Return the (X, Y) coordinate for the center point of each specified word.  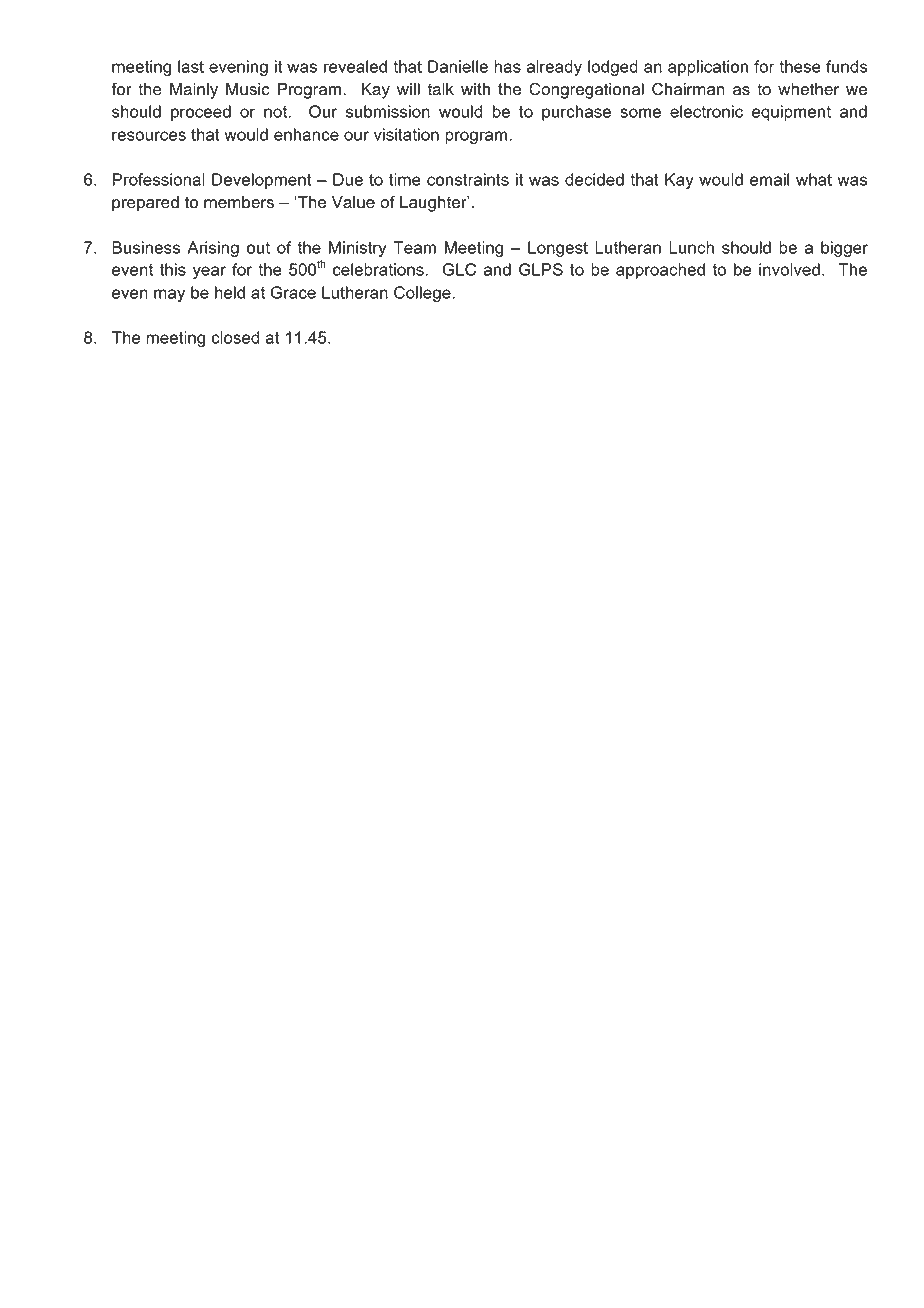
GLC (459, 269)
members (239, 202)
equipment (791, 113)
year (209, 272)
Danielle (458, 66)
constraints (468, 179)
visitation (406, 134)
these (800, 66)
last (191, 66)
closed (235, 337)
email (769, 179)
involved (789, 269)
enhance (306, 134)
